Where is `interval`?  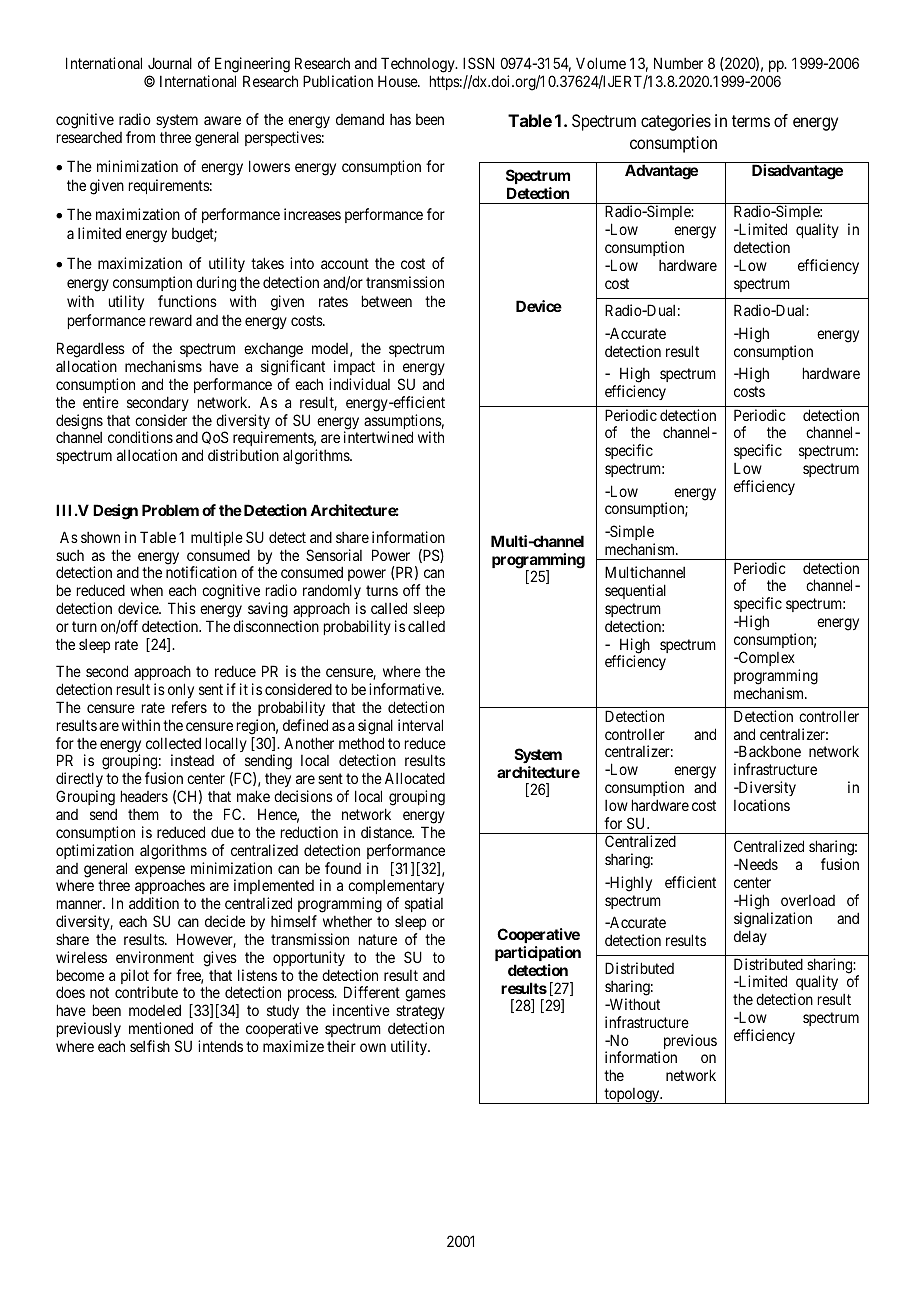 interval is located at coordinates (420, 725).
